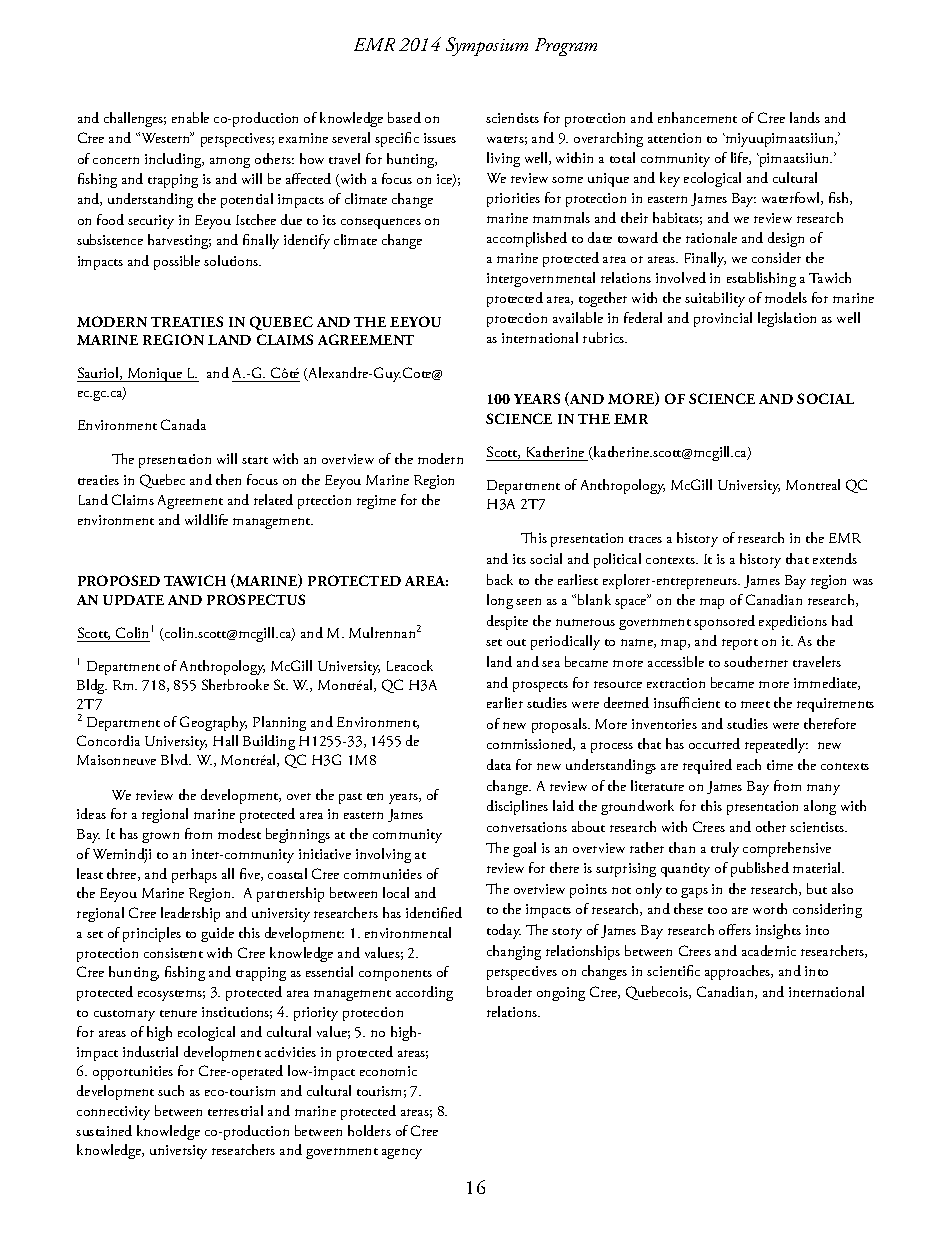 Image resolution: width=952 pixels, height=1233 pixels. What do you see at coordinates (155, 375) in the screenshot?
I see `Monique` at bounding box center [155, 375].
